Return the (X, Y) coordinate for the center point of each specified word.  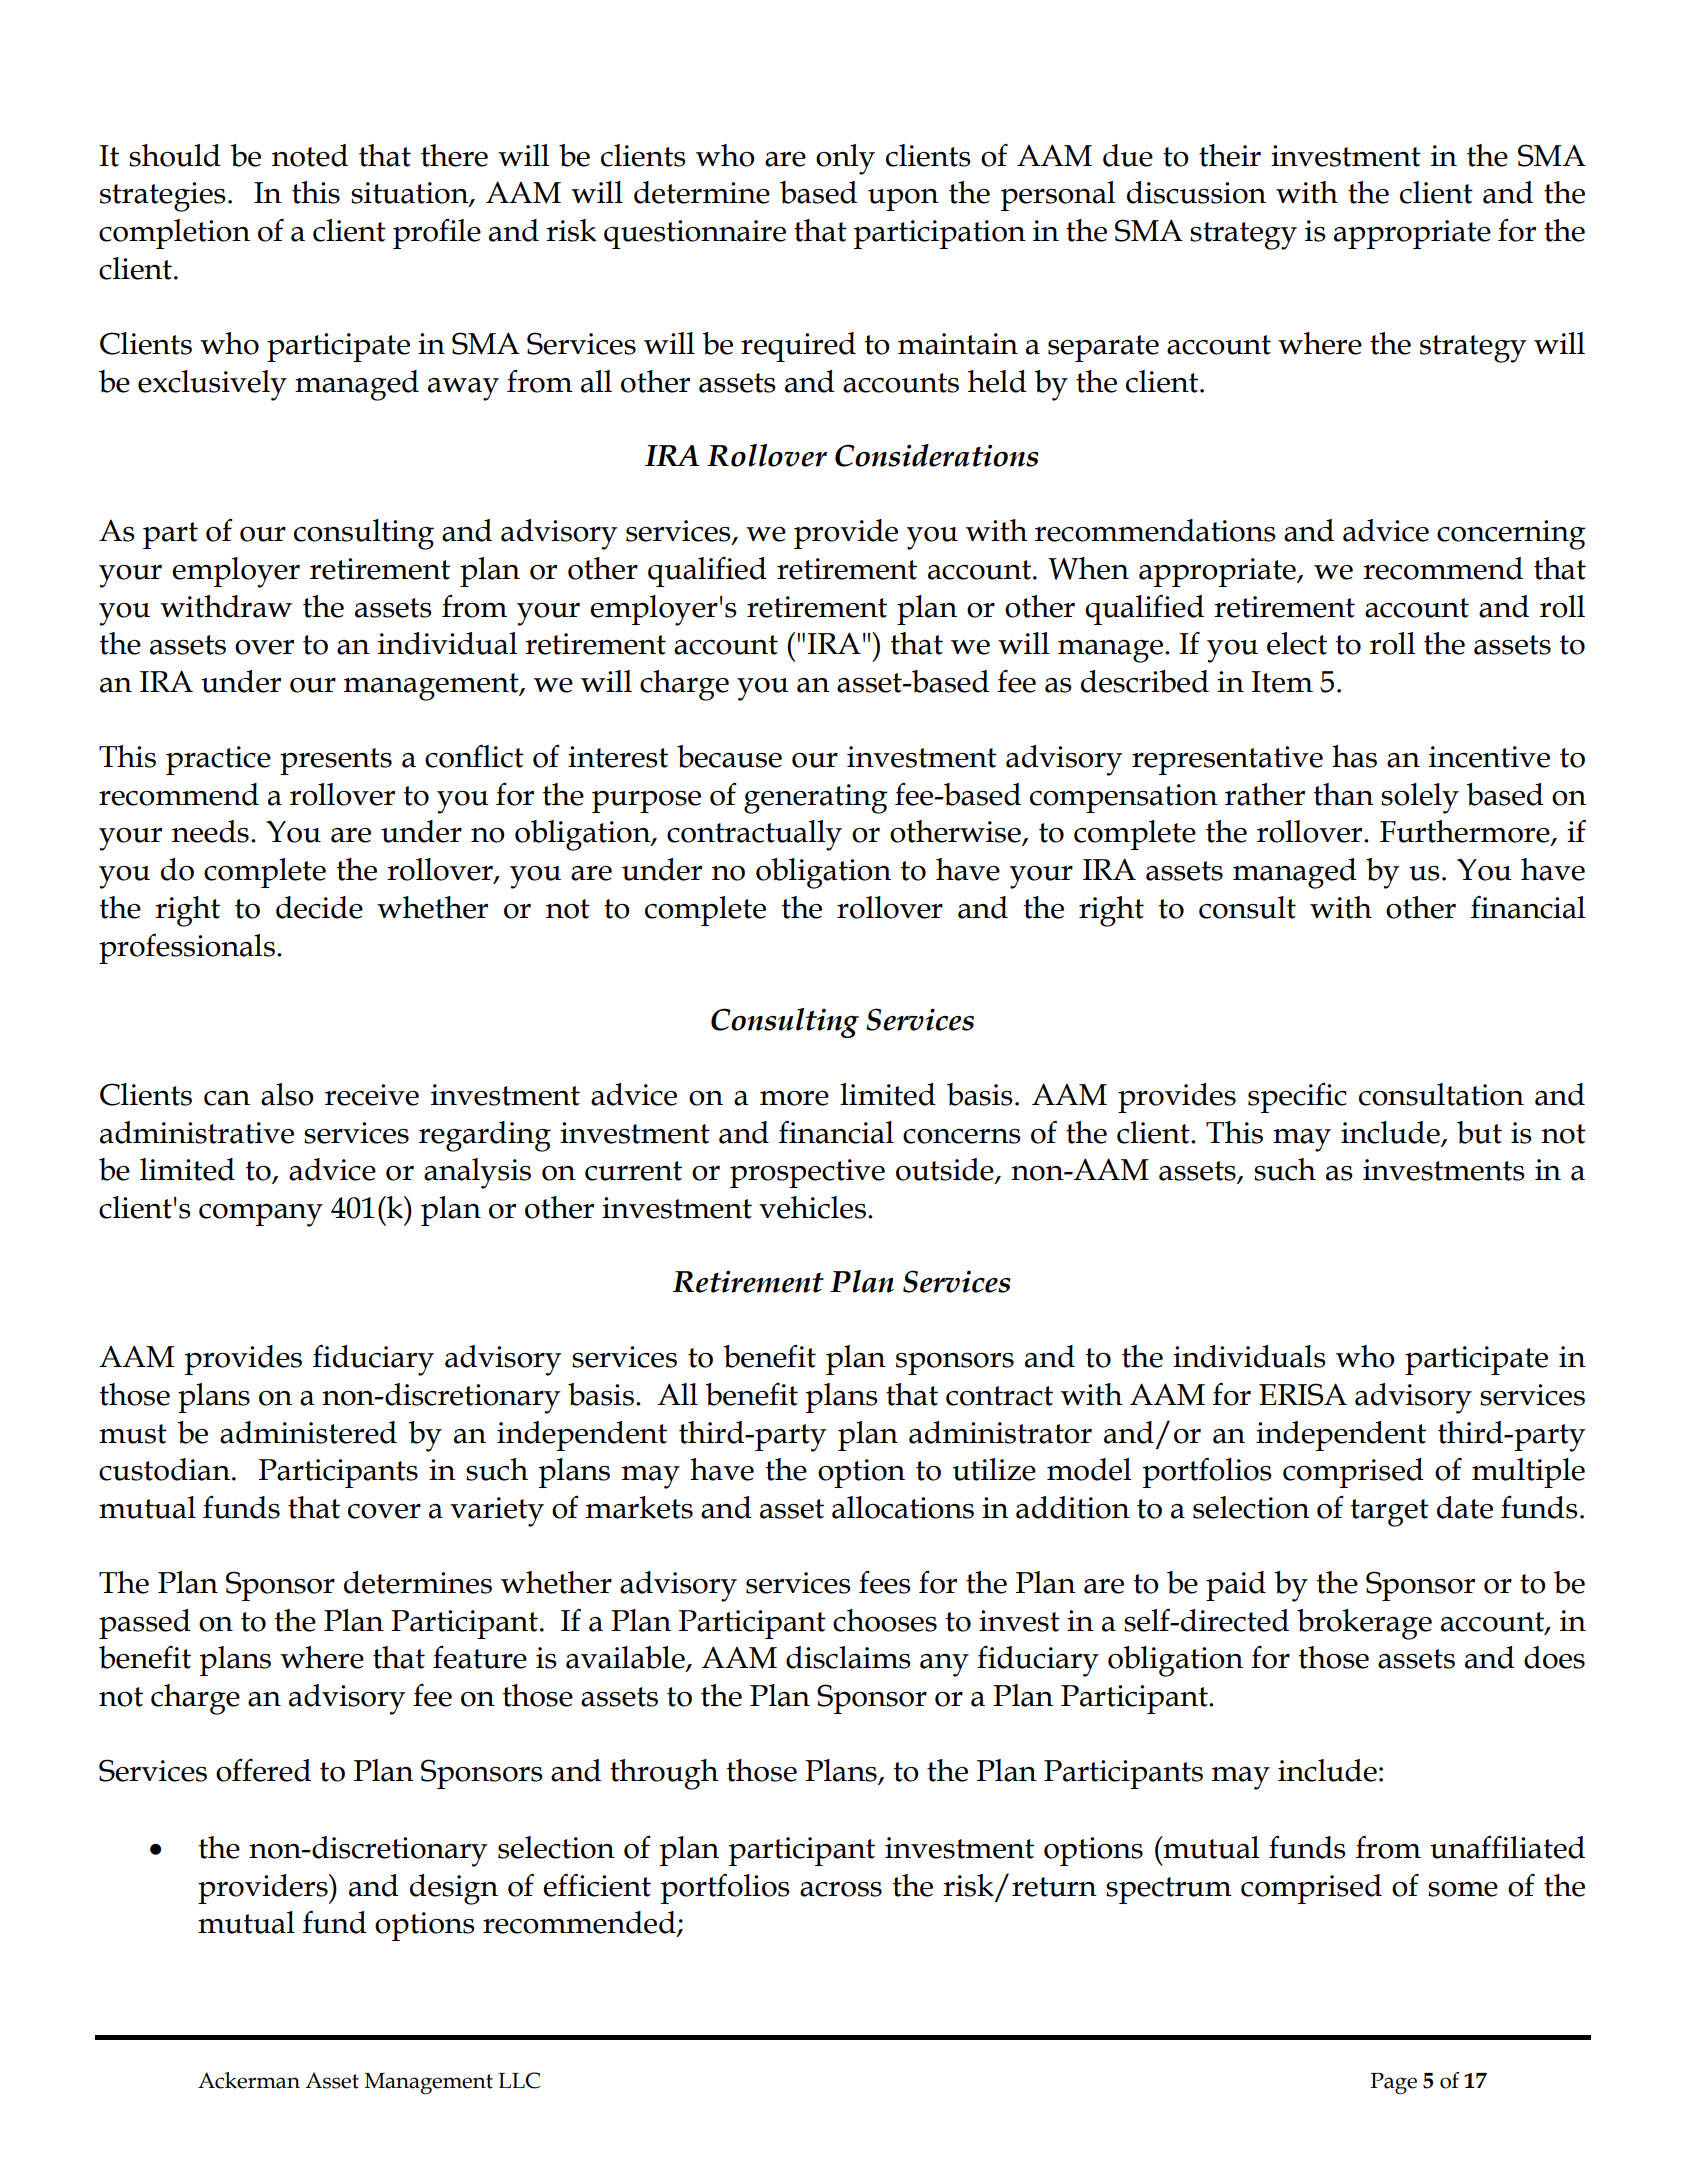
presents (336, 761)
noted (310, 155)
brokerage (1364, 1624)
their (1230, 155)
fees (885, 1582)
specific (1297, 1098)
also (287, 1094)
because (729, 756)
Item (1282, 682)
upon (903, 200)
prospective (807, 1173)
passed (145, 1624)
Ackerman (249, 2080)
